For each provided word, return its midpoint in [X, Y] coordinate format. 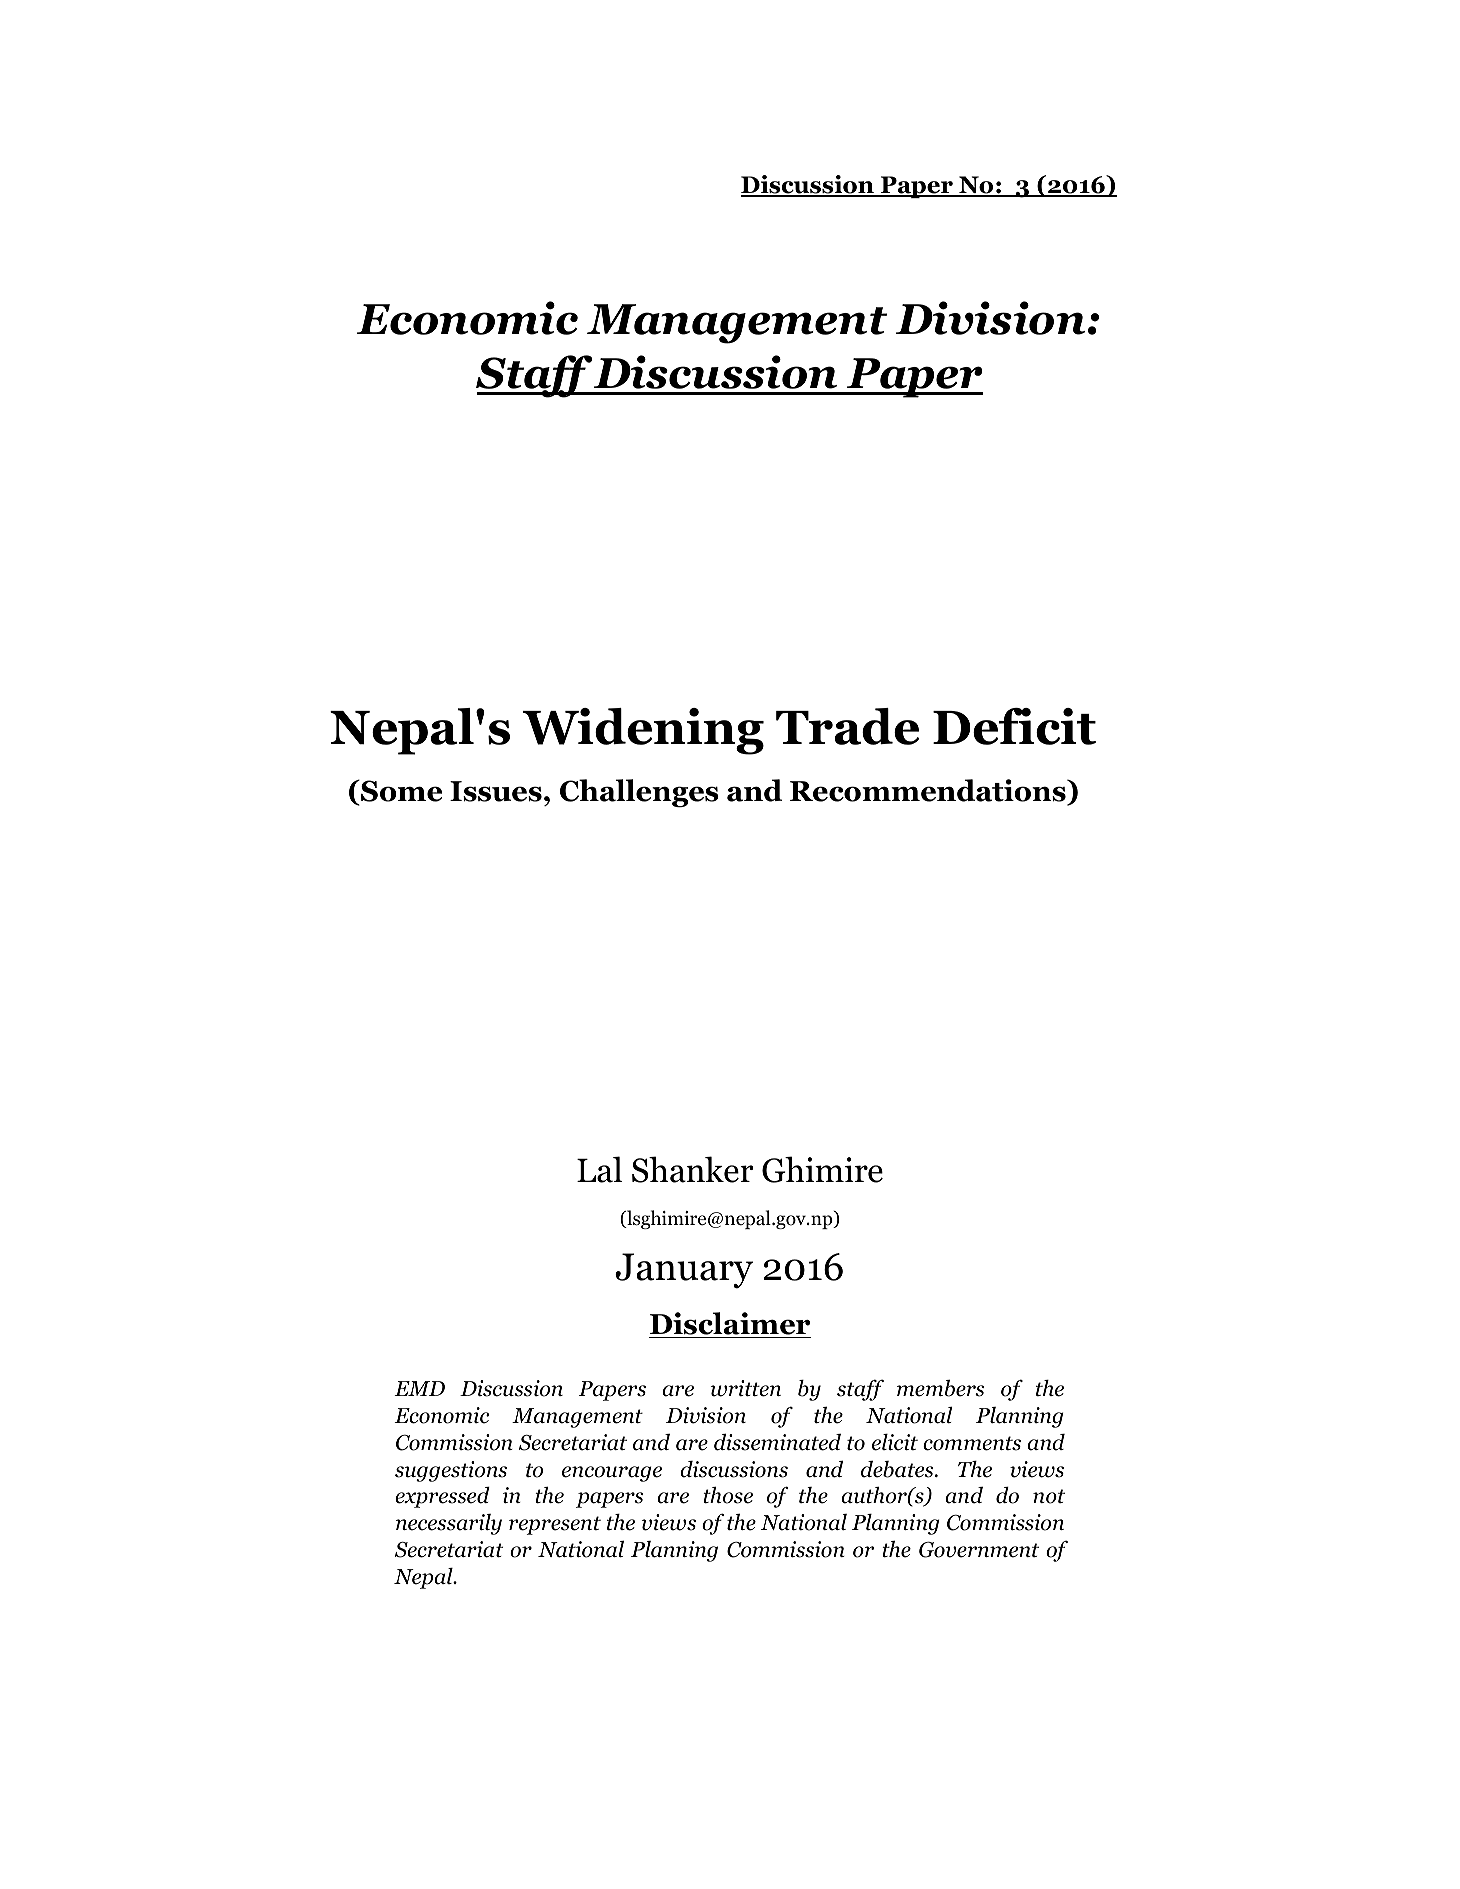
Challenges [639, 793]
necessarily [449, 1524]
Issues [496, 791]
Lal [599, 1169]
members [940, 1388]
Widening [643, 731]
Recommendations [929, 790]
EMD [419, 1388]
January [684, 1271]
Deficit [1014, 726]
